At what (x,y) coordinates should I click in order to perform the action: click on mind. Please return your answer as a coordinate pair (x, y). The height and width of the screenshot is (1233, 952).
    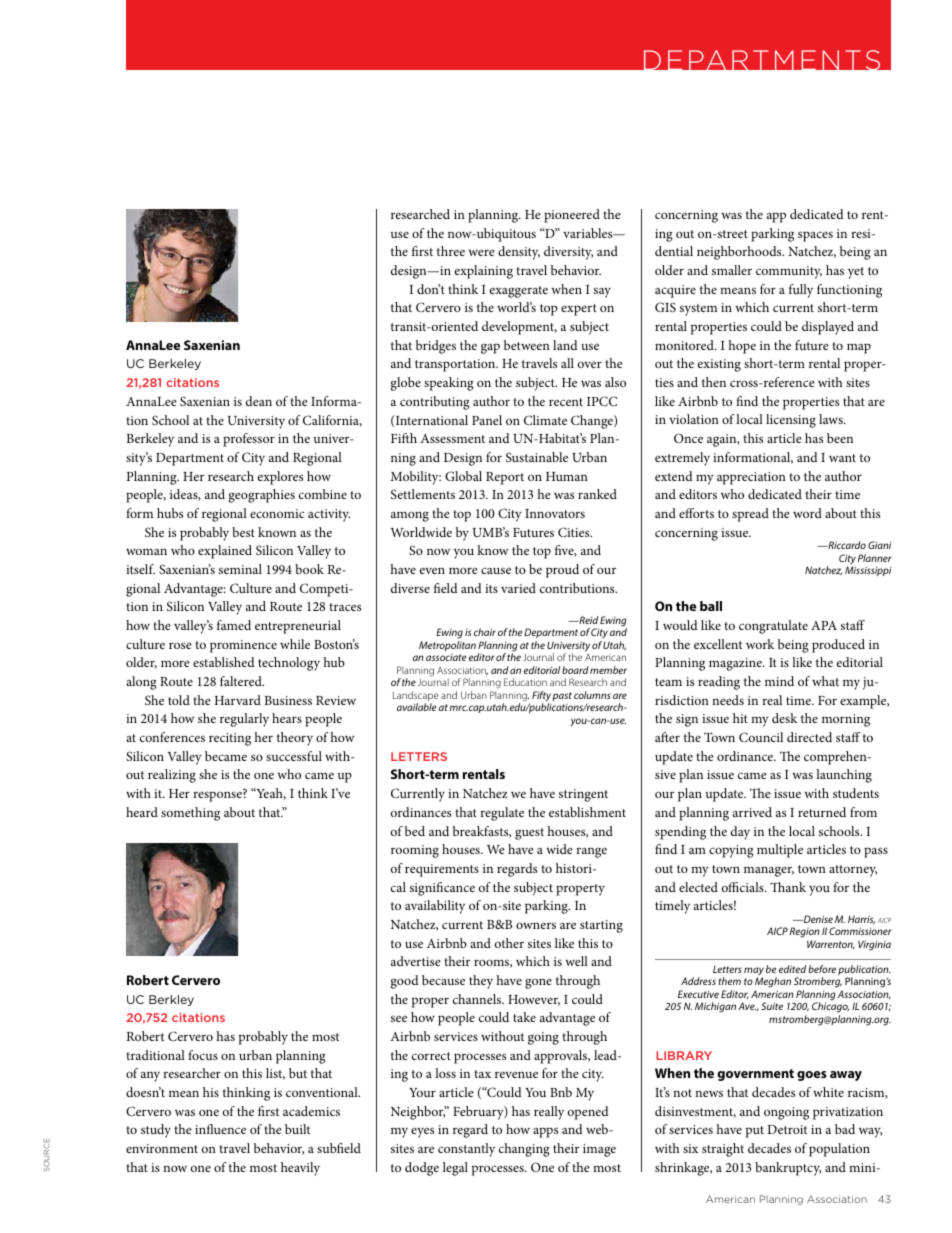
    Looking at the image, I should click on (779, 681).
